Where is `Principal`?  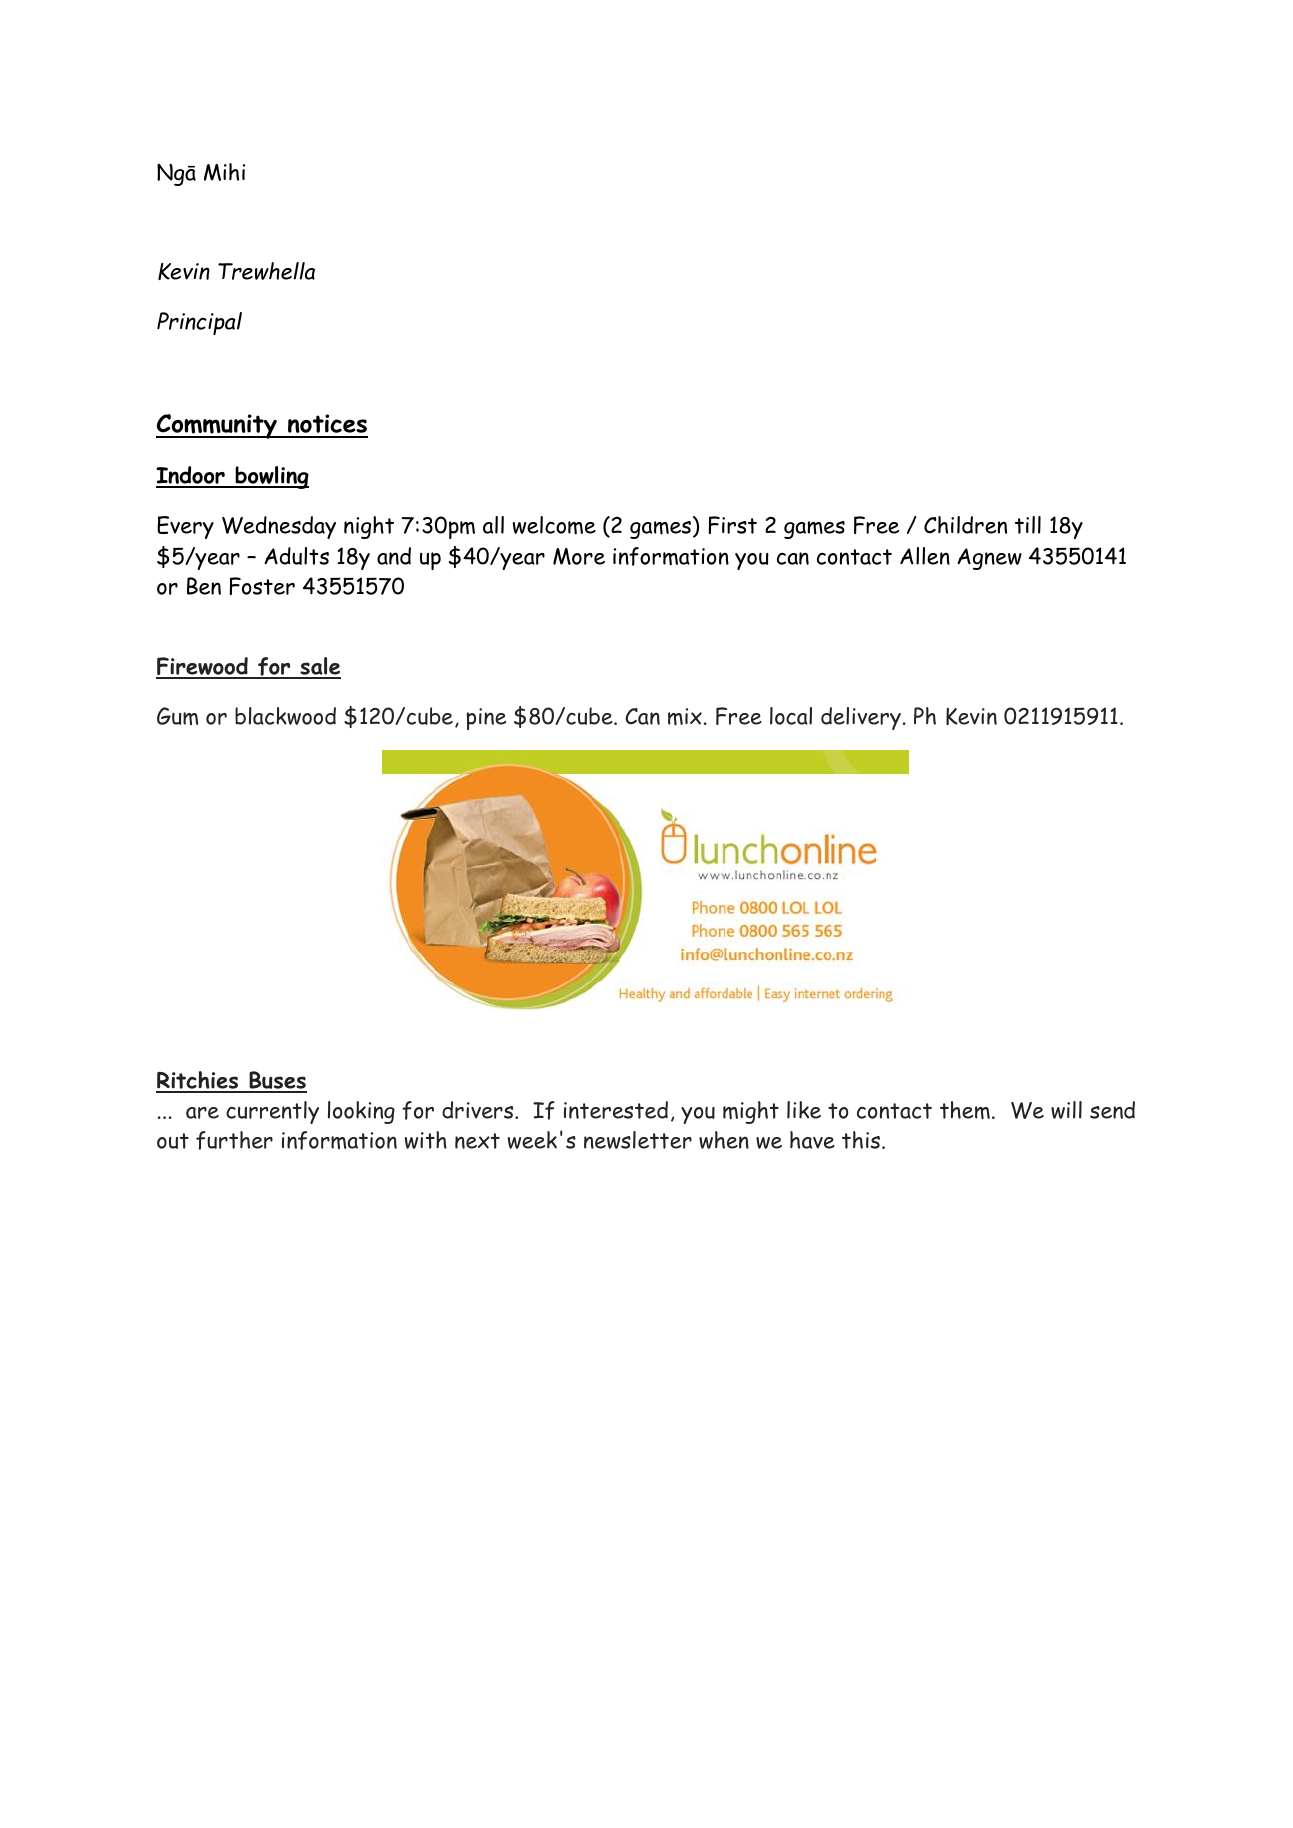
Principal is located at coordinates (199, 323).
